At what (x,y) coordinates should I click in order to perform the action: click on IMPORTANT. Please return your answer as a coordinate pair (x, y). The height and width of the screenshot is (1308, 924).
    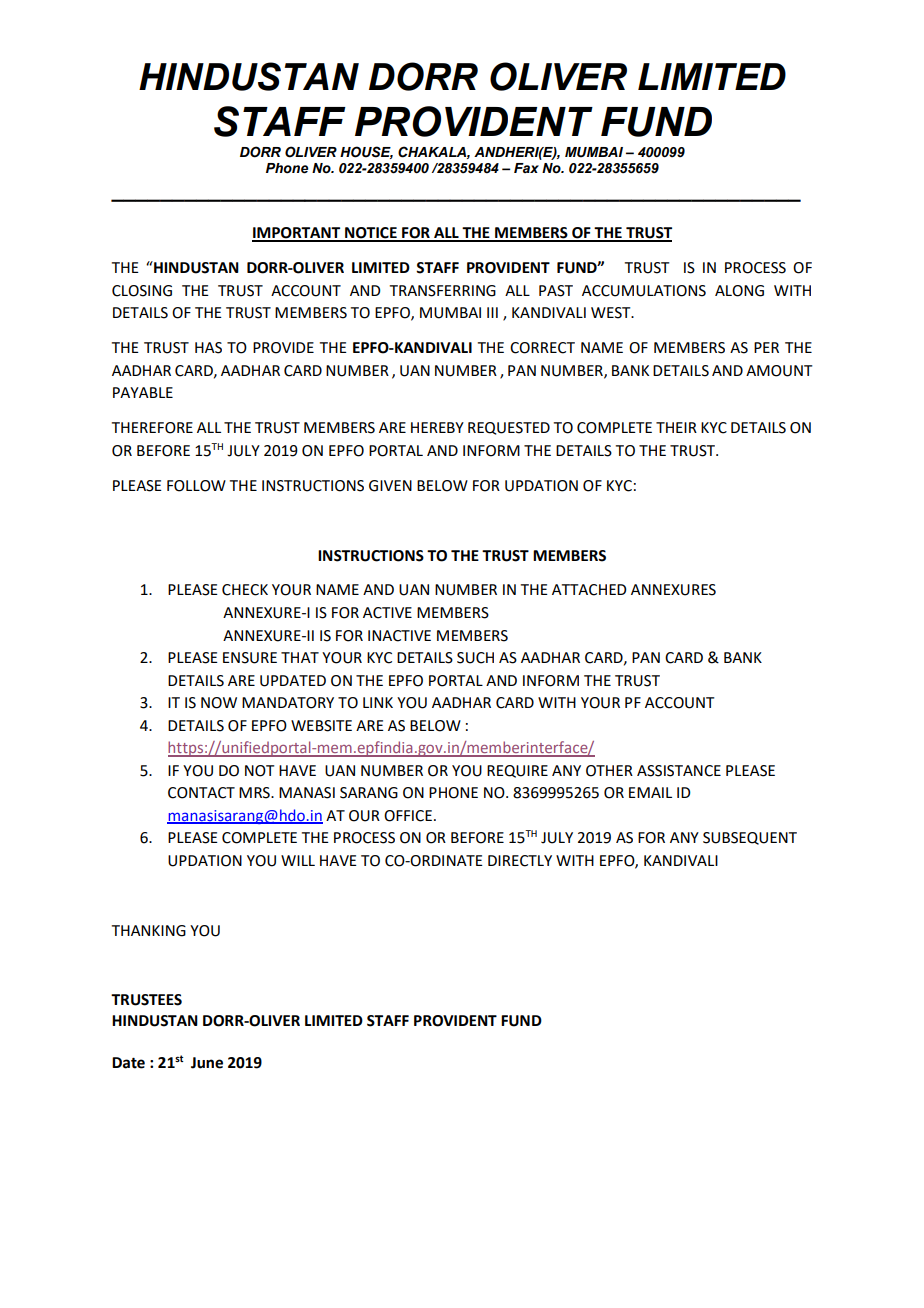
    Looking at the image, I should click on (297, 234).
